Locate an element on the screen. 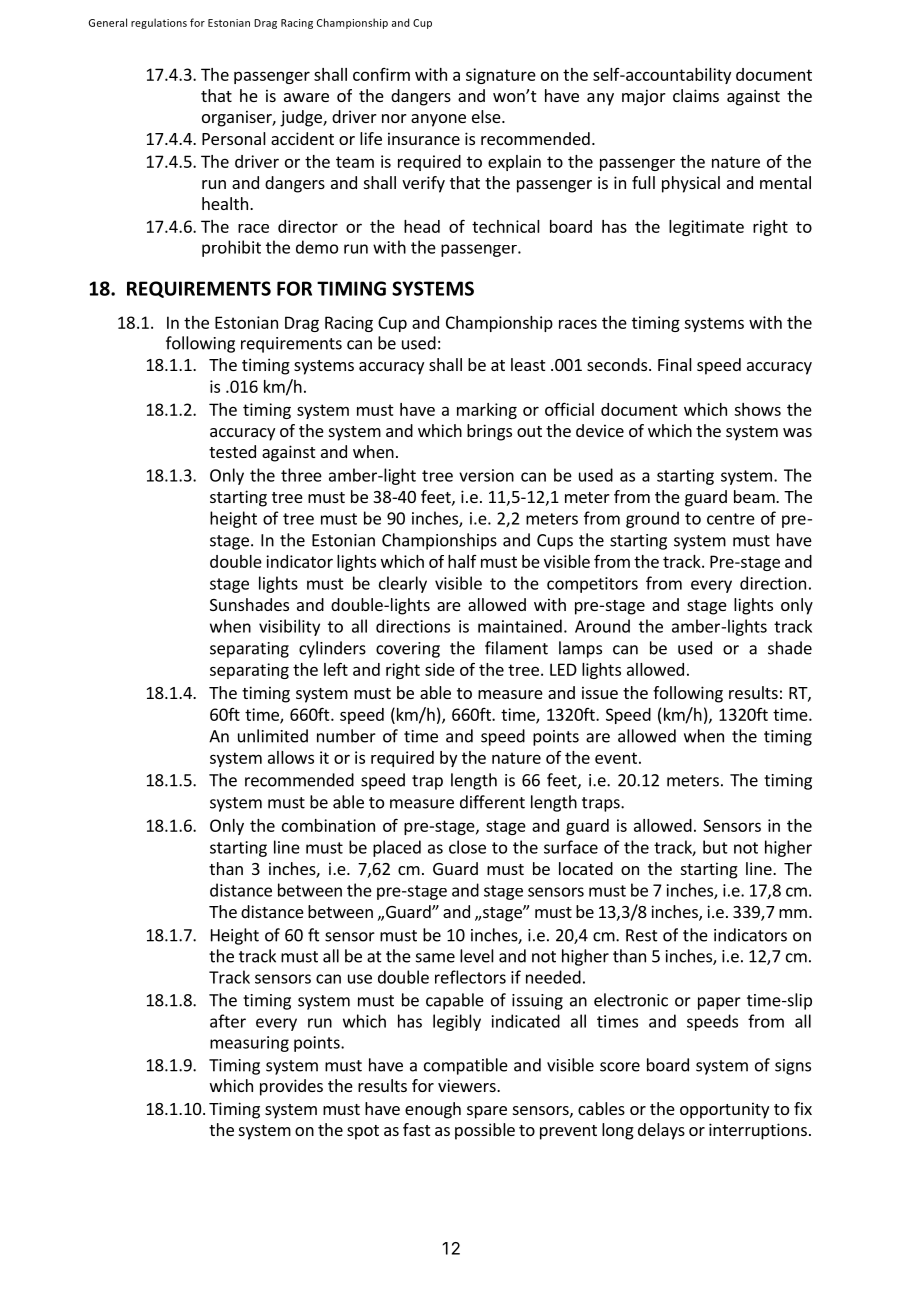  close is located at coordinates (467, 847).
